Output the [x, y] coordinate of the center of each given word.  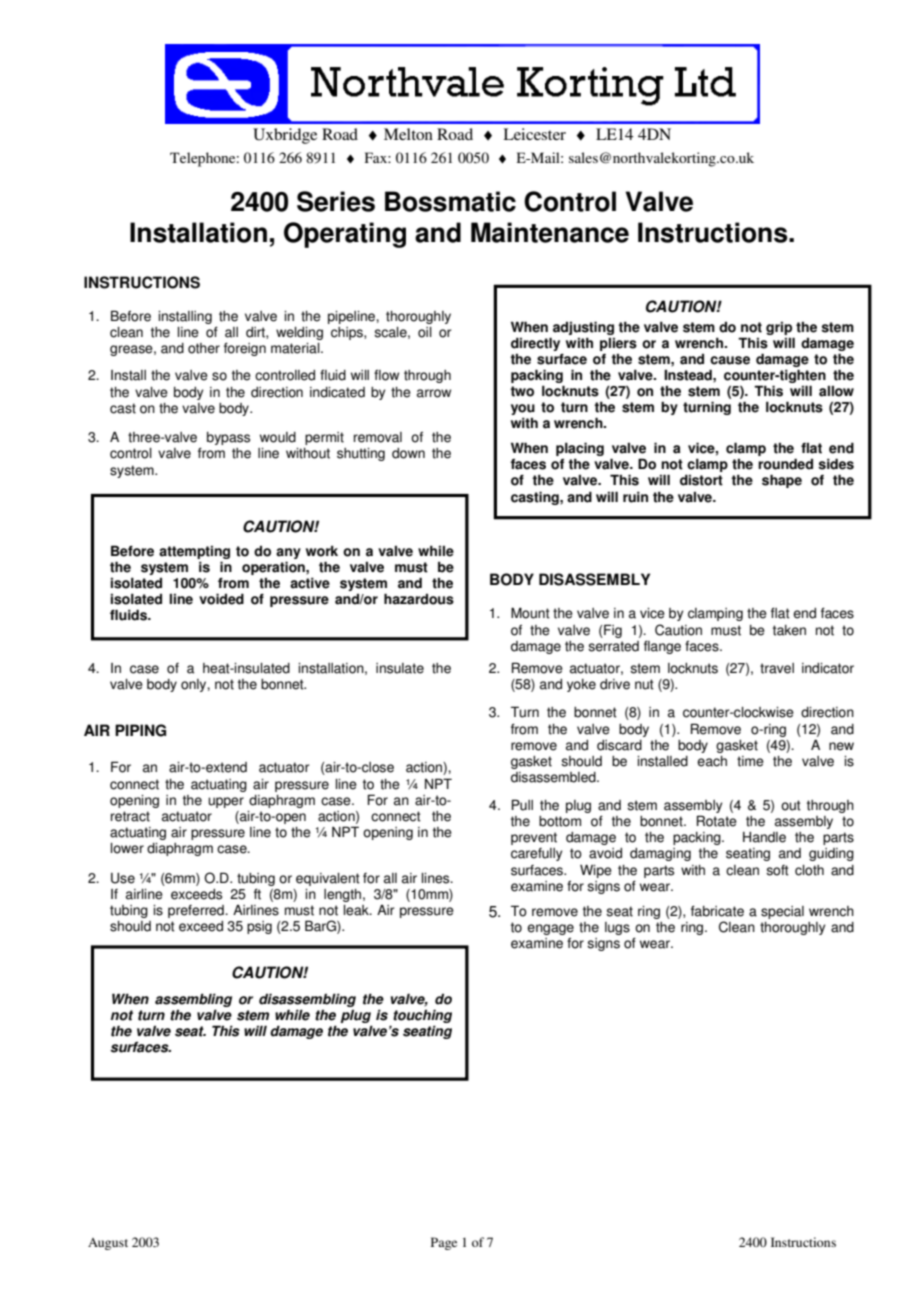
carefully [536, 854]
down [408, 453]
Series [336, 201]
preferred [197, 911]
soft [777, 870]
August [108, 1244]
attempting [194, 552]
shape [782, 481]
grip [780, 330]
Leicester [534, 134]
